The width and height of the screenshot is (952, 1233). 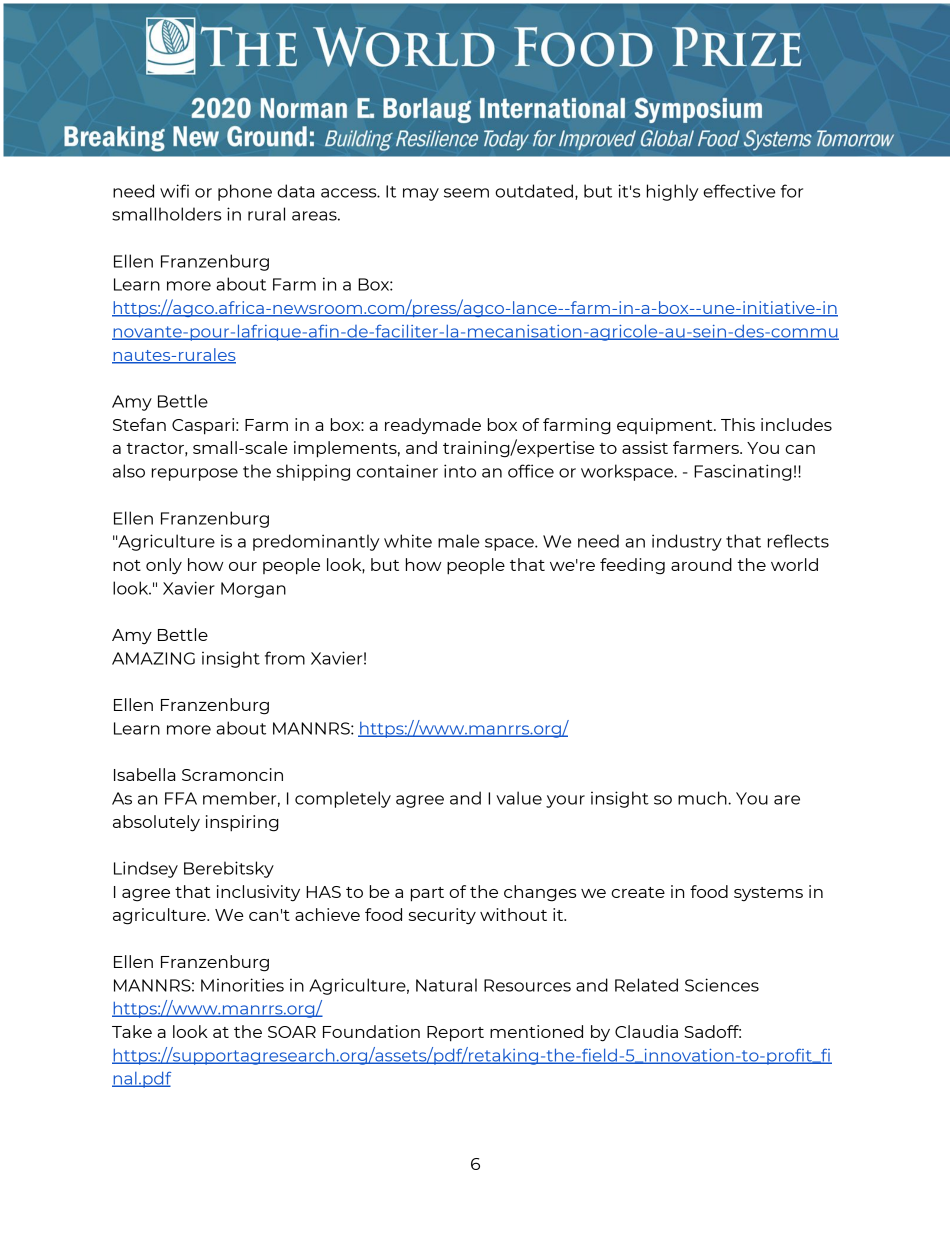 I want to click on male, so click(x=459, y=541).
